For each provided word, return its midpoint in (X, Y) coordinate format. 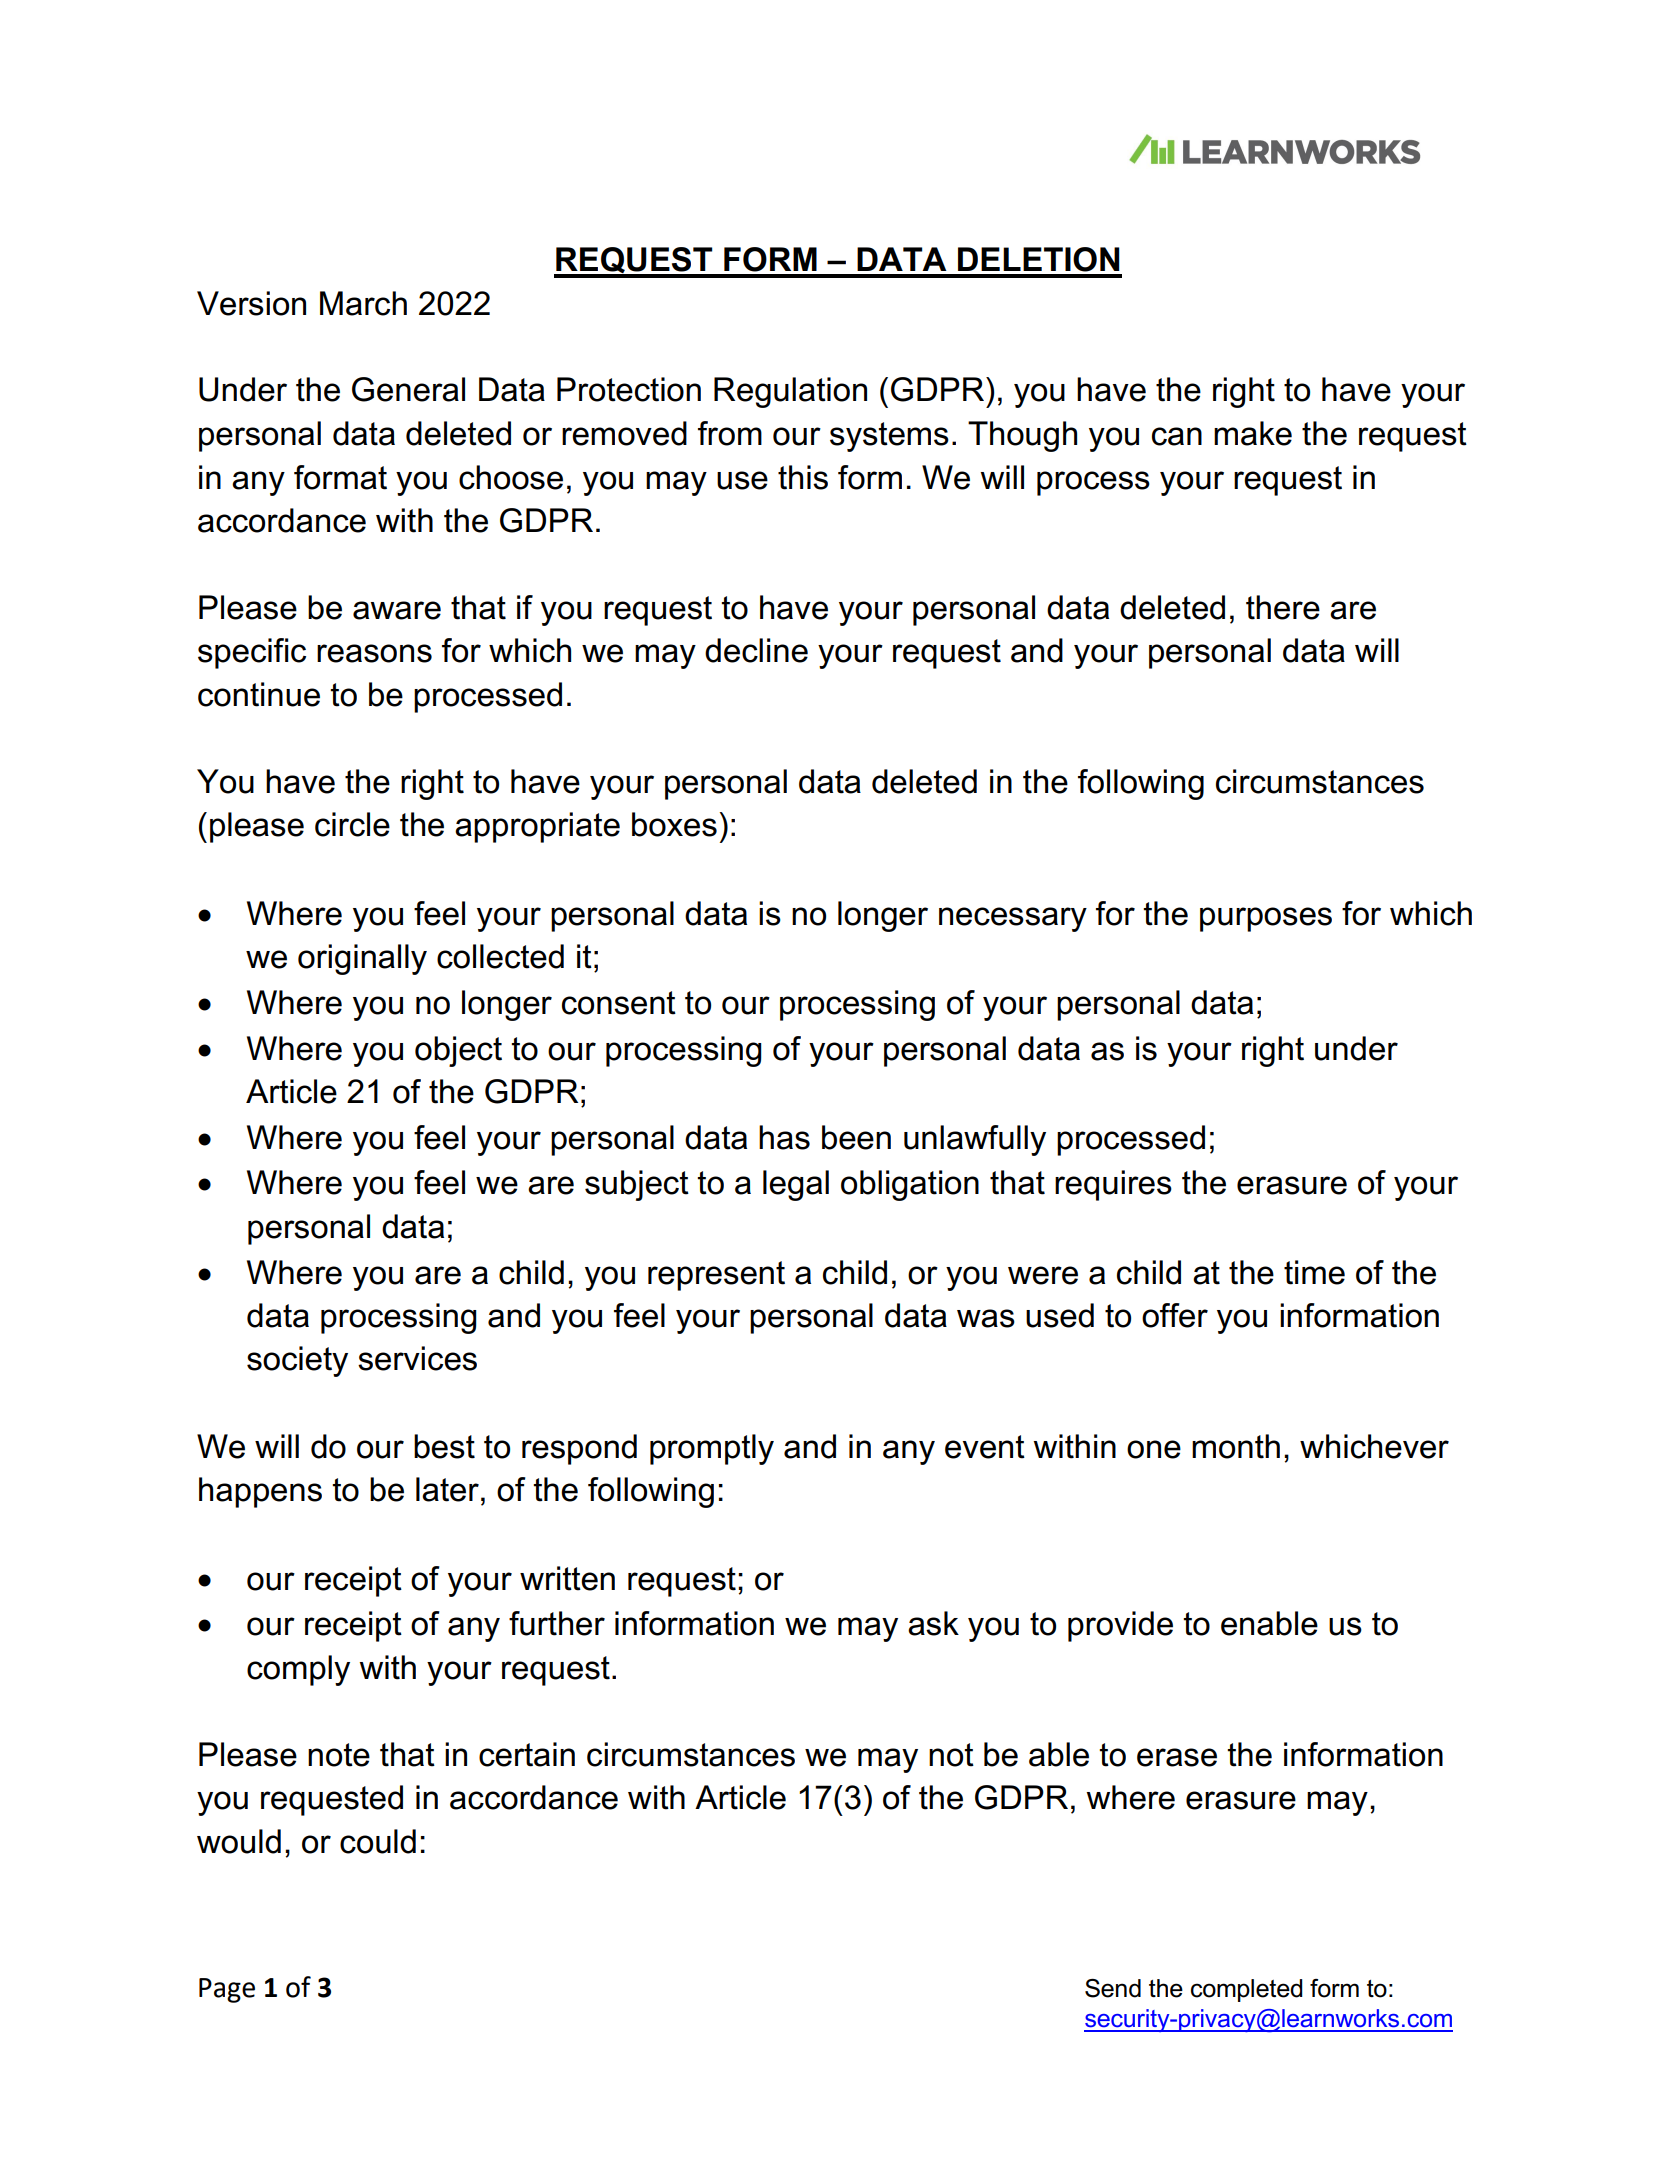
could (378, 1841)
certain (527, 1754)
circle (352, 824)
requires (1113, 1185)
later (447, 1489)
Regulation (790, 392)
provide (1120, 1626)
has (784, 1137)
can (1177, 436)
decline (756, 650)
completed (1247, 1990)
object (458, 1051)
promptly (712, 1449)
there (1283, 607)
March (363, 303)
